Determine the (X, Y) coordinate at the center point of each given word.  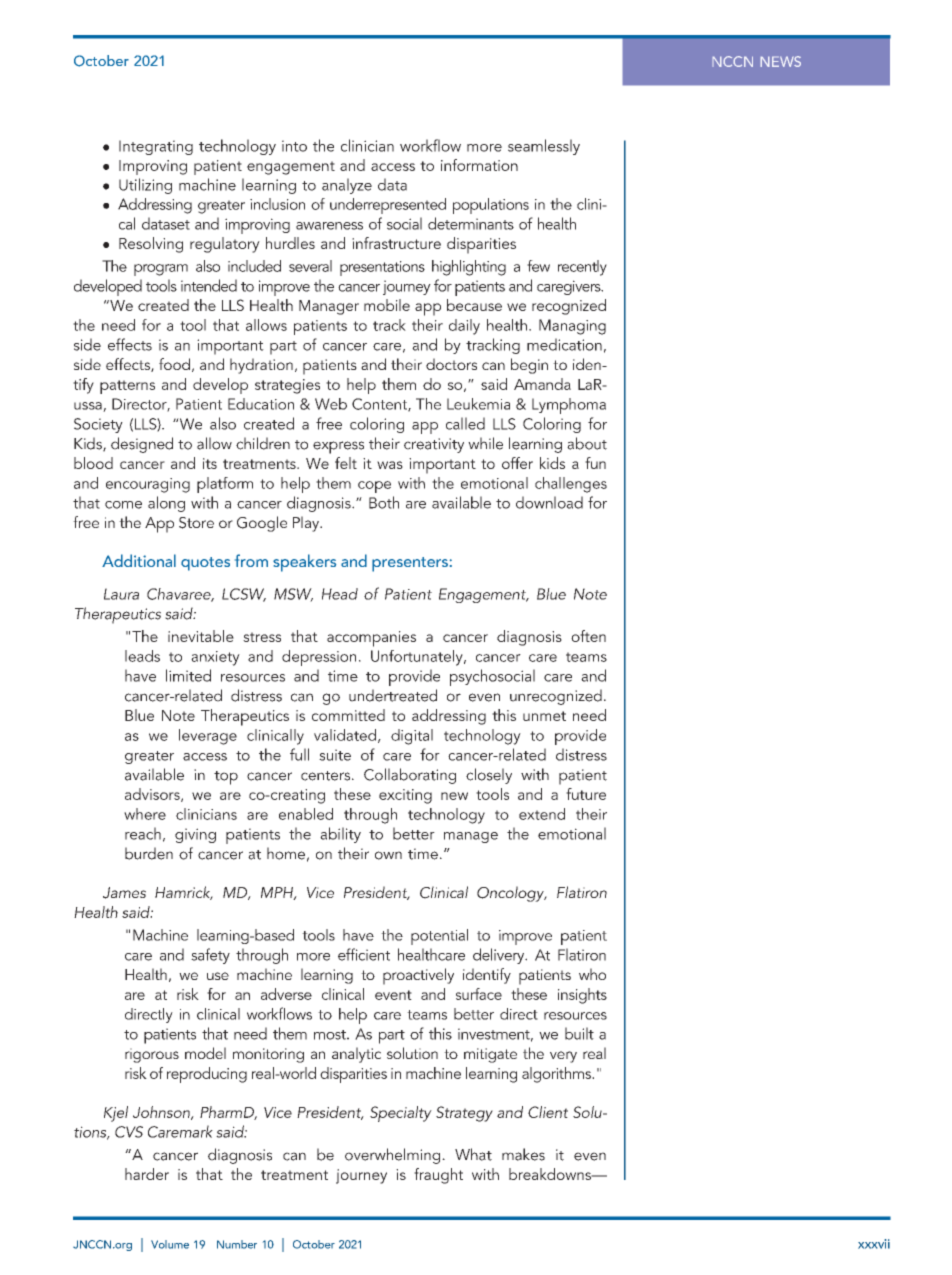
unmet (544, 716)
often (588, 636)
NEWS (780, 61)
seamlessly (544, 147)
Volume (170, 1244)
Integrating (156, 147)
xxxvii (874, 1244)
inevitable (201, 636)
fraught (438, 1176)
